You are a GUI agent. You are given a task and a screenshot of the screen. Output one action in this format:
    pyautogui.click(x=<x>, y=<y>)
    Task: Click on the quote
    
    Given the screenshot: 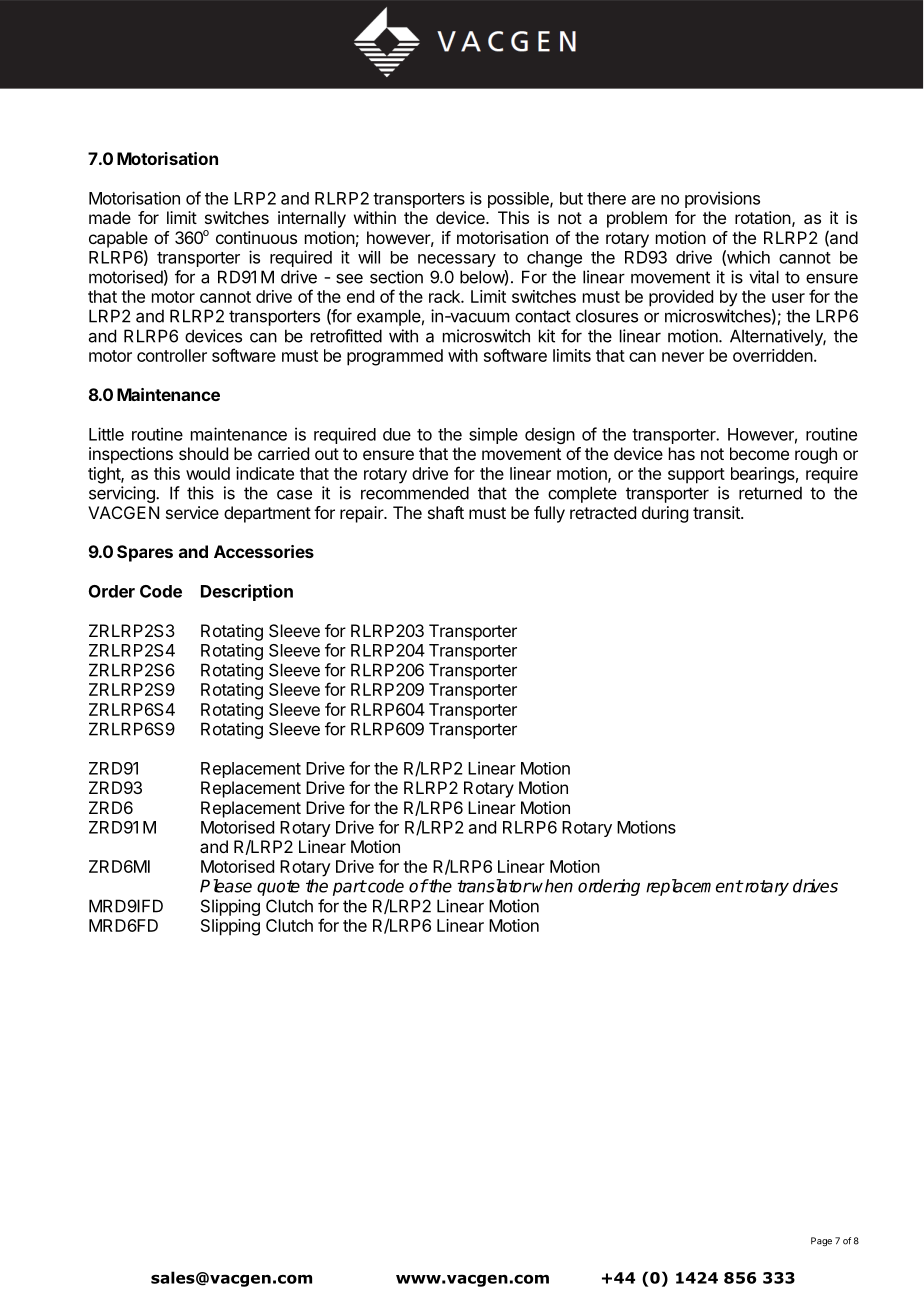 What is the action you would take?
    pyautogui.click(x=278, y=888)
